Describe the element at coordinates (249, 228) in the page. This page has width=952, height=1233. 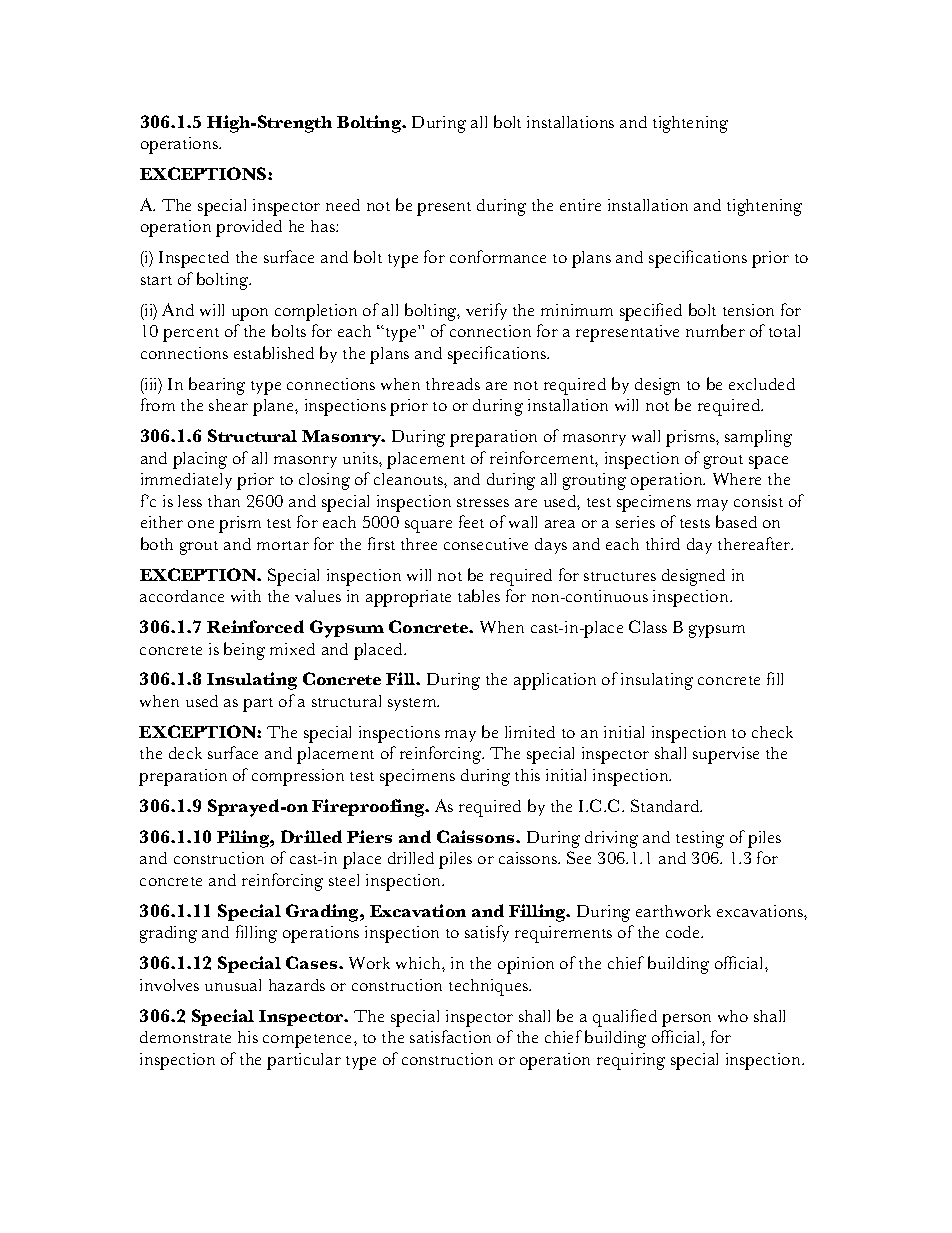
I see `provided` at that location.
